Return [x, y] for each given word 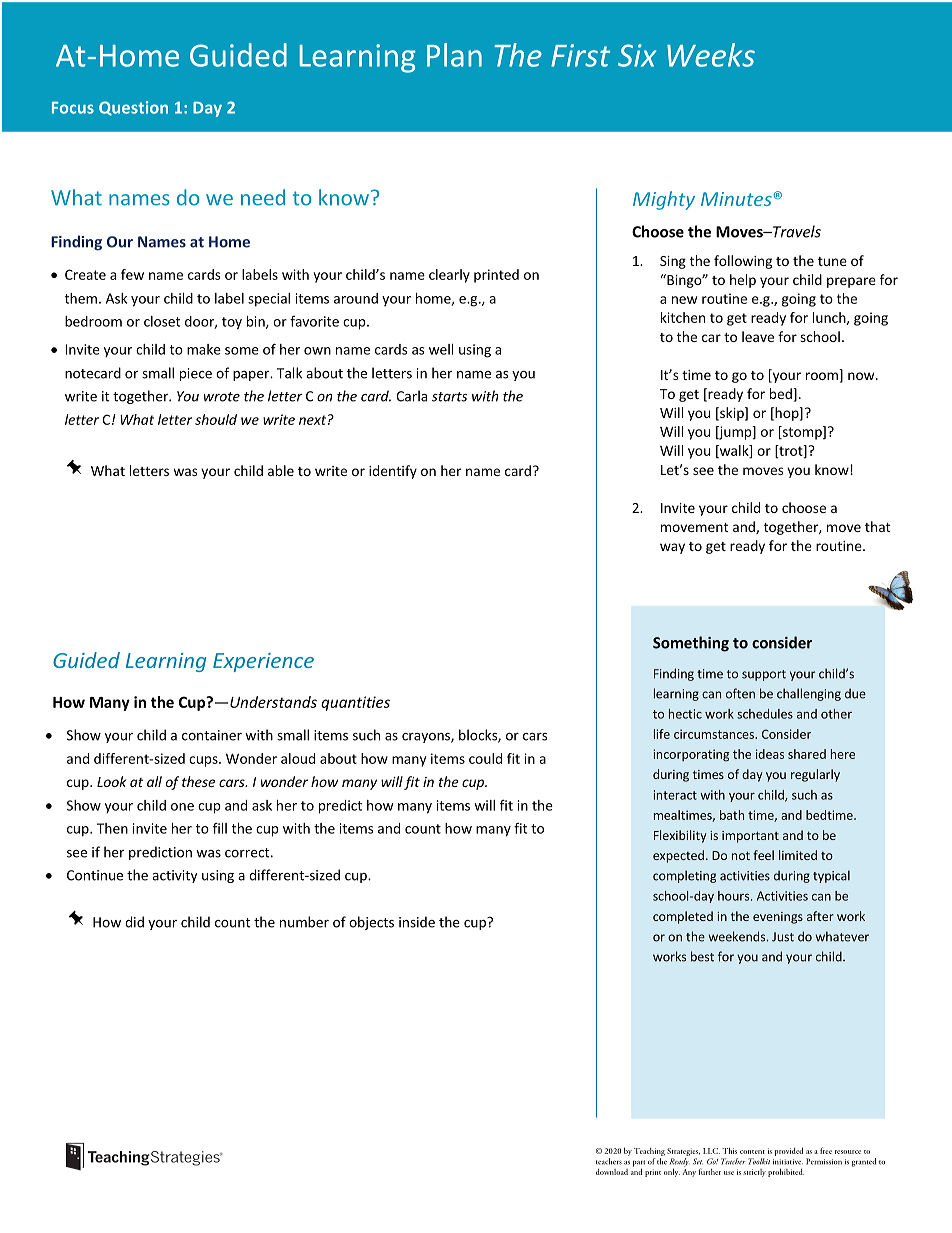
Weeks [711, 55]
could [485, 758]
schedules [765, 714]
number [304, 922]
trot [791, 451]
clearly [449, 276]
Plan [454, 55]
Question [133, 108]
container [212, 735]
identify [393, 472]
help [743, 281]
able [281, 470]
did [134, 922]
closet [162, 321]
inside [417, 922]
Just [783, 937]
